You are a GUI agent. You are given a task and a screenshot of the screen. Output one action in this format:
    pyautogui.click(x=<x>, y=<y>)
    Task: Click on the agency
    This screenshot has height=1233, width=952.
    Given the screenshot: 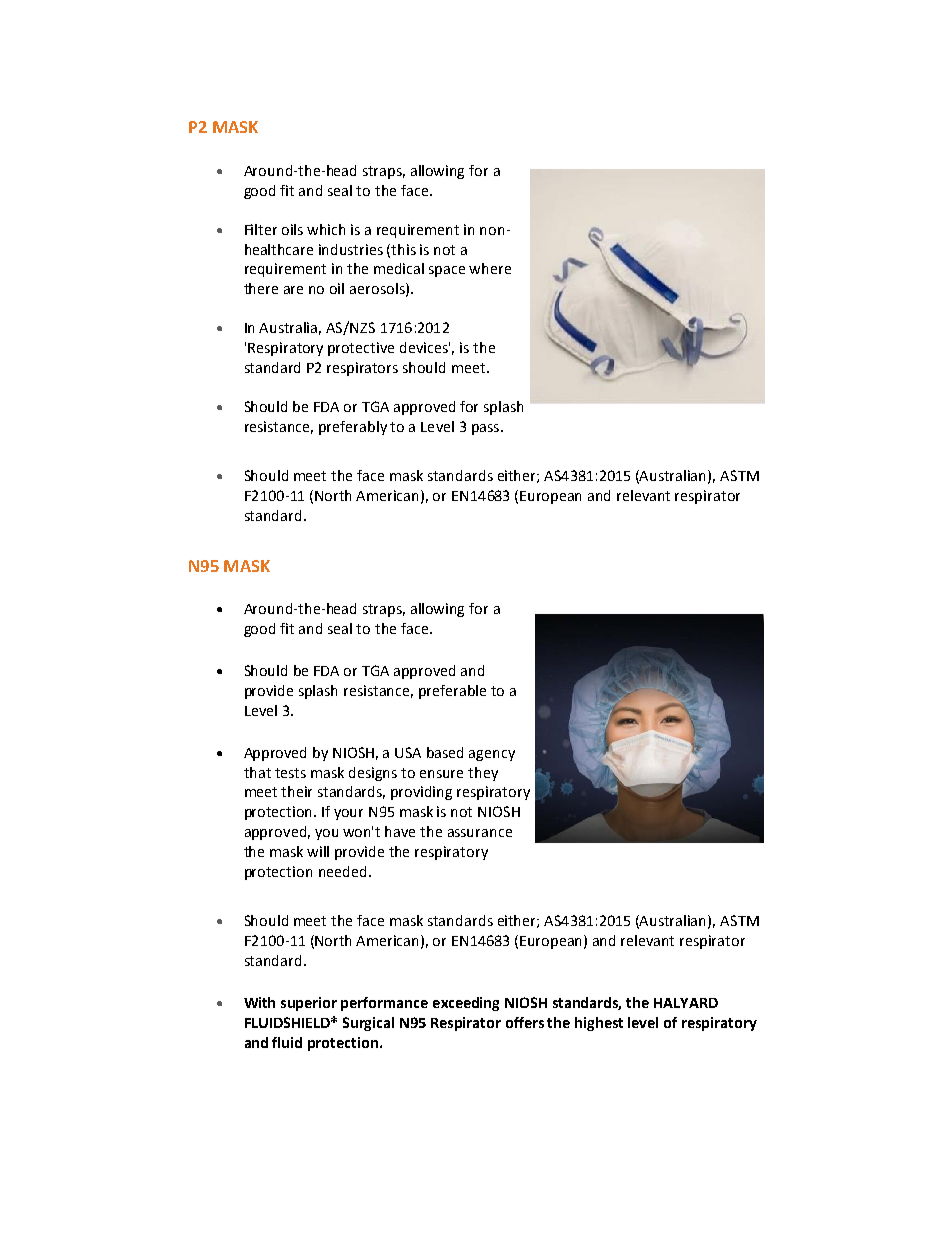 What is the action you would take?
    pyautogui.click(x=492, y=755)
